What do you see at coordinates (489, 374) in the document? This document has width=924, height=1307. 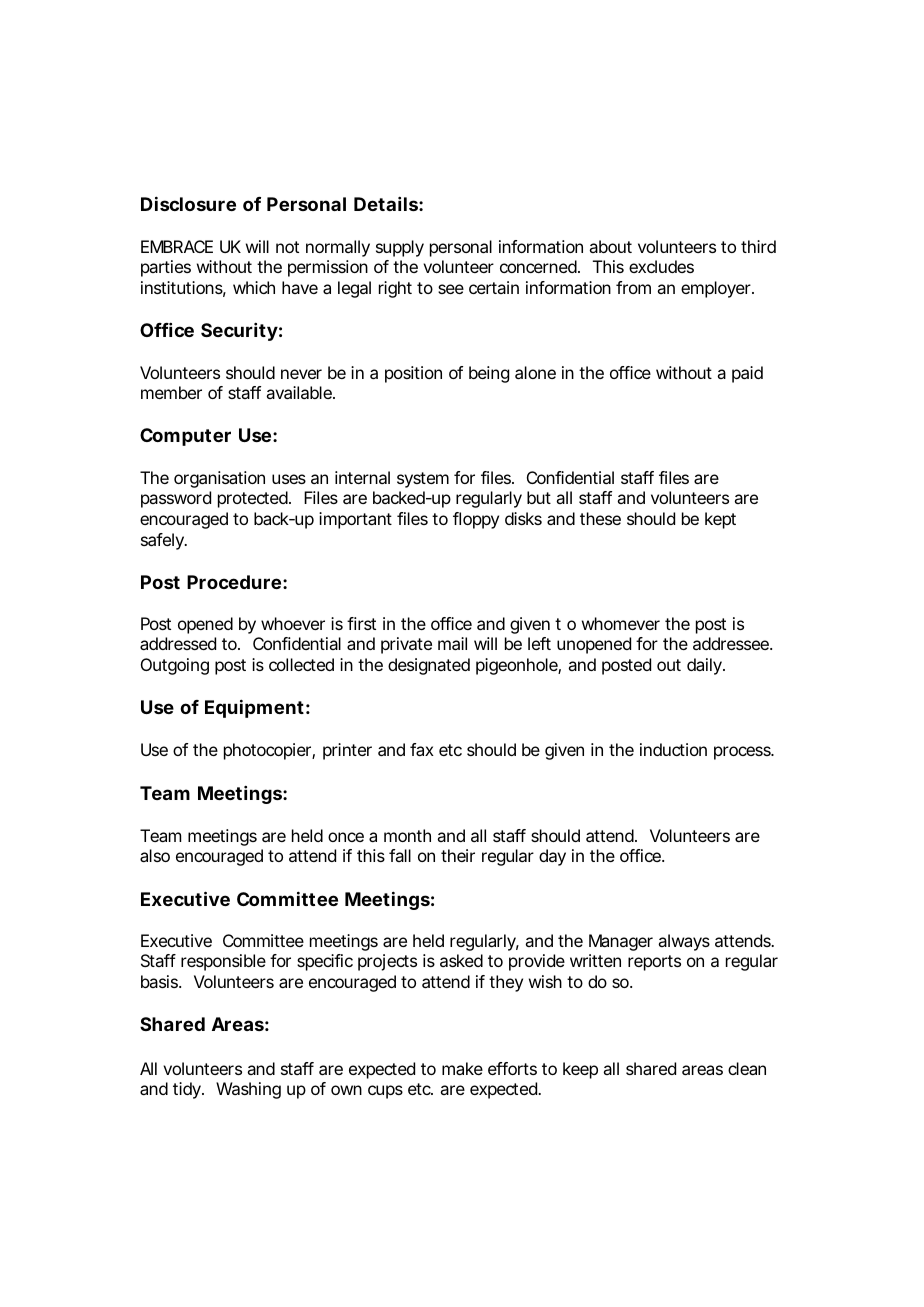 I see `being` at bounding box center [489, 374].
